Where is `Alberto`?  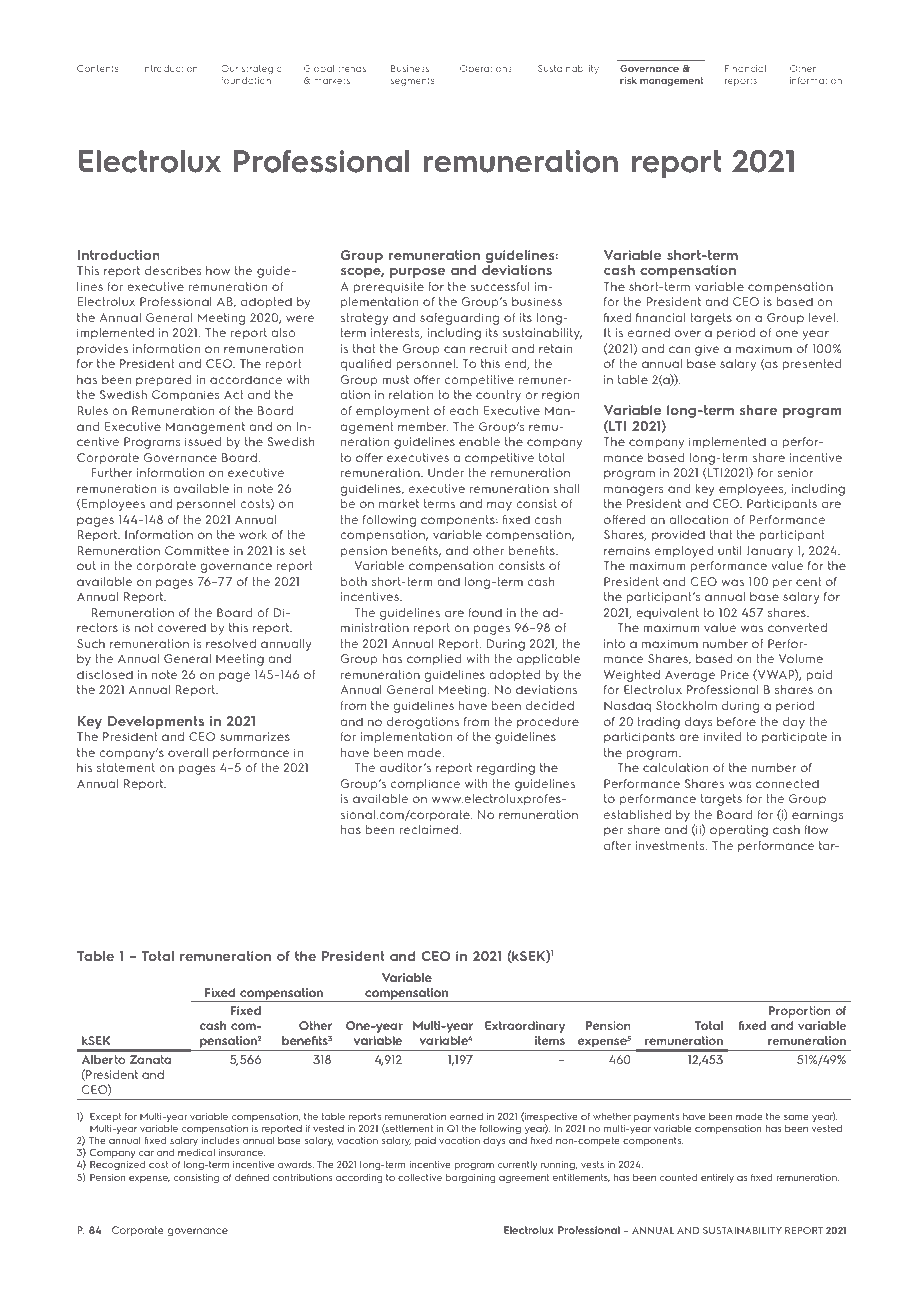 Alberto is located at coordinates (104, 1059).
